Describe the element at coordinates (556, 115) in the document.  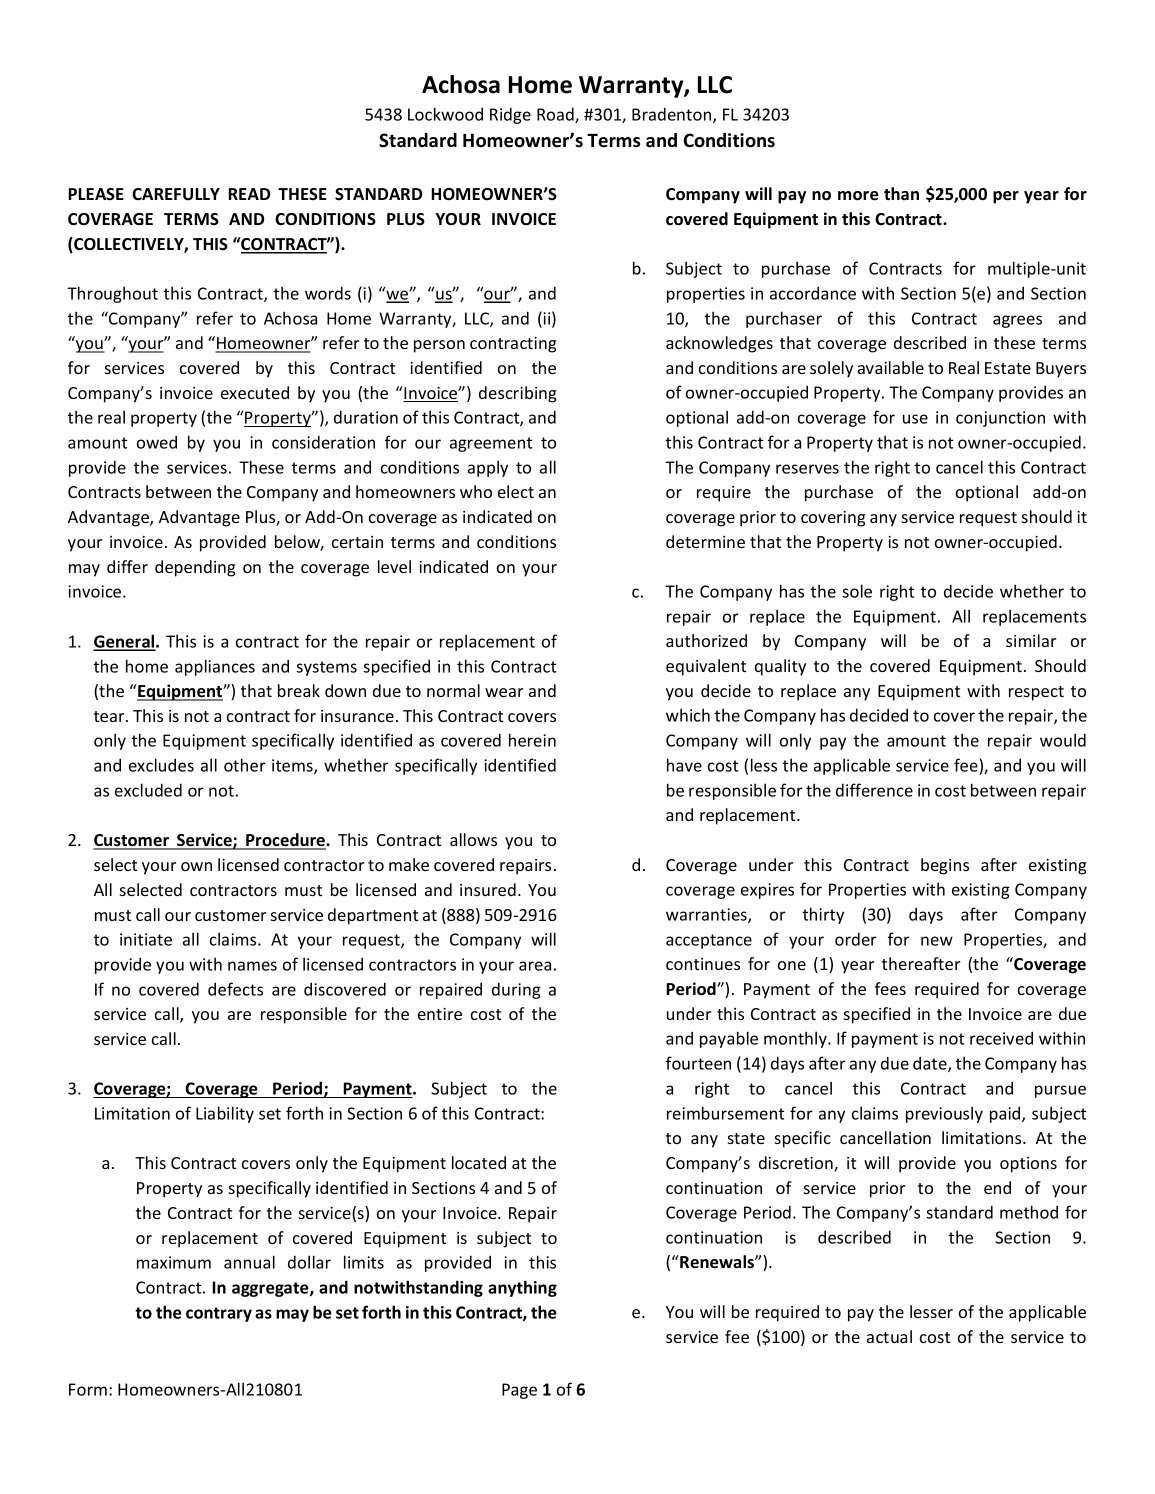
I see `Road` at that location.
